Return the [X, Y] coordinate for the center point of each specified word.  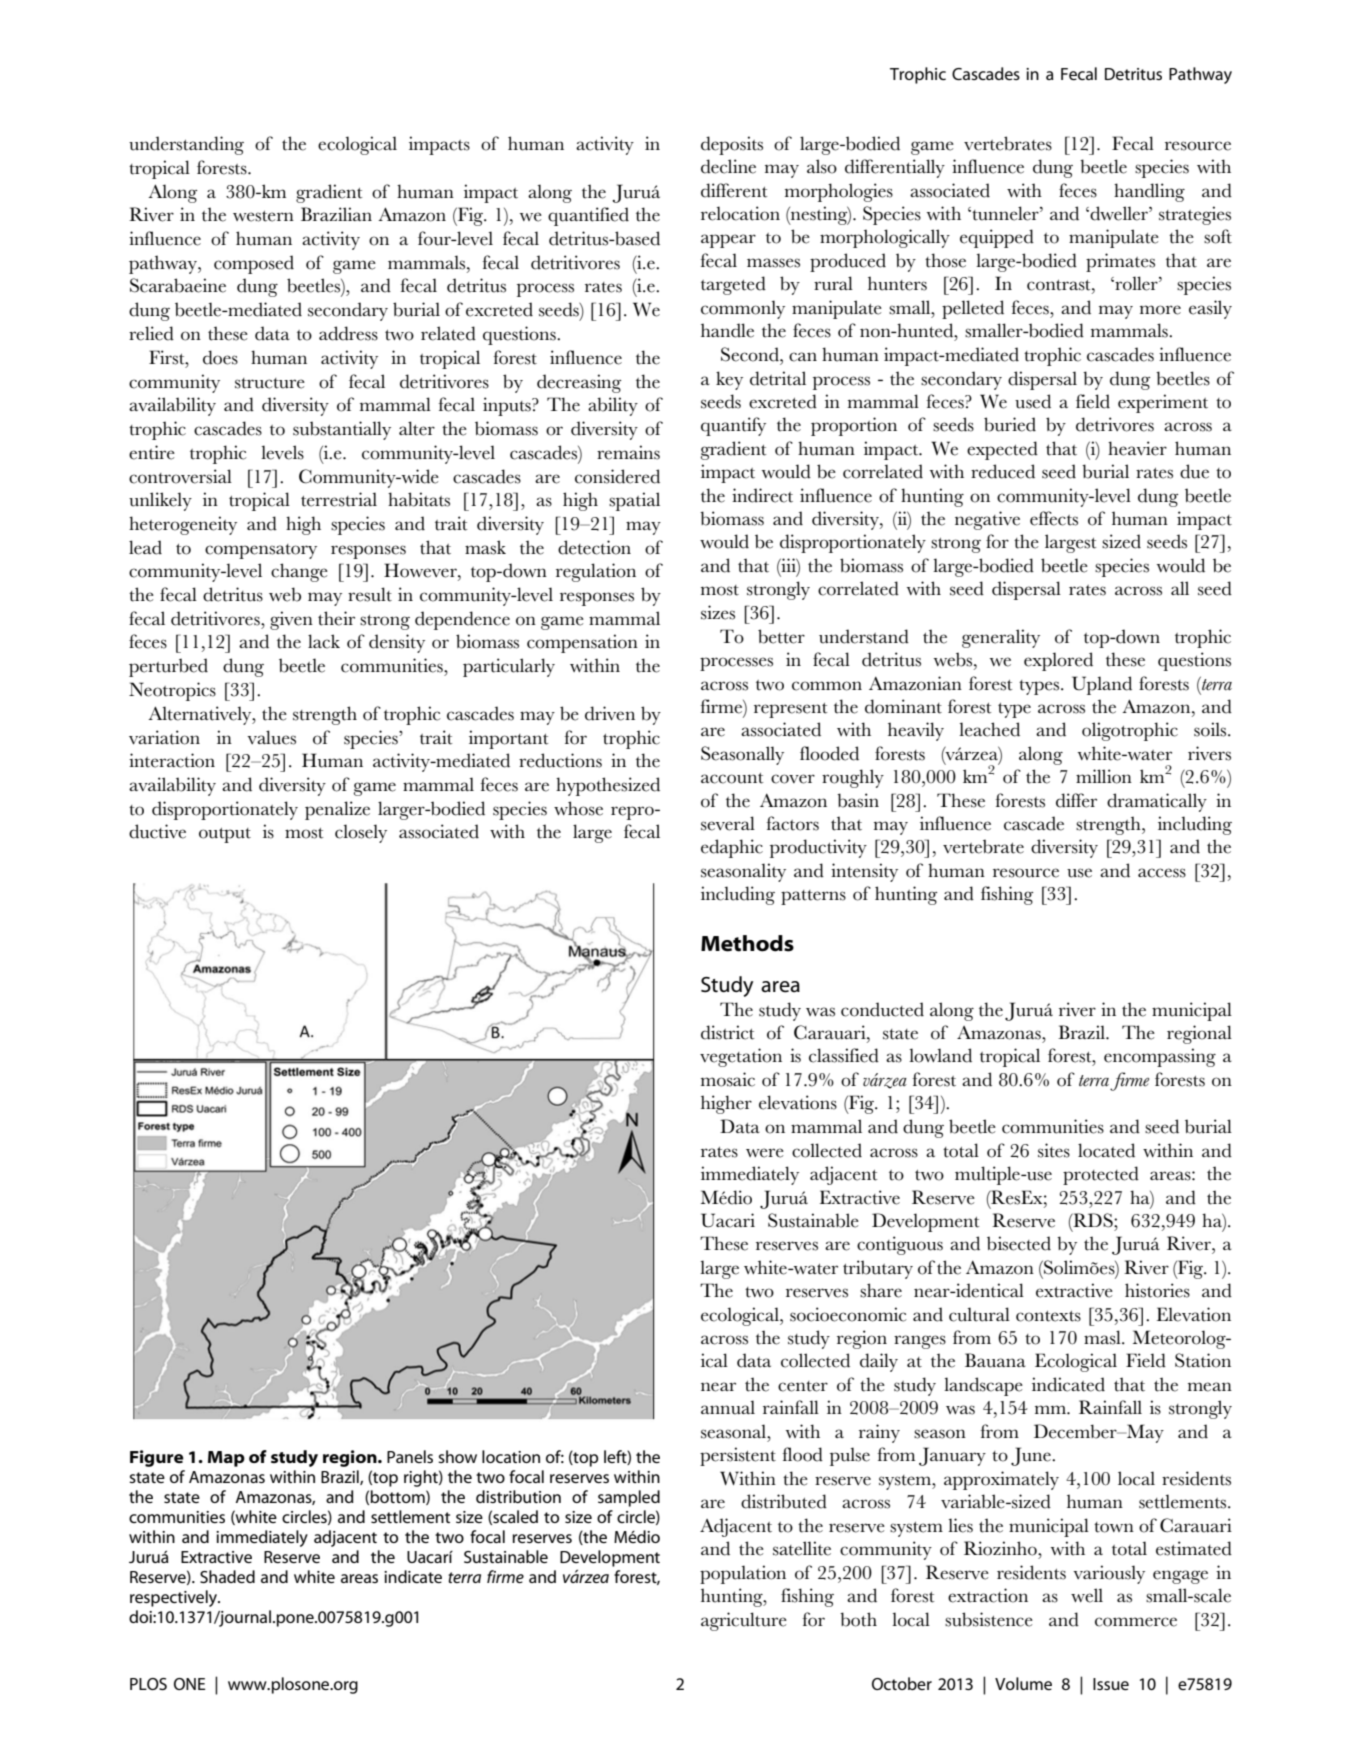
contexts [1048, 1316]
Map [226, 1459]
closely [361, 833]
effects [1054, 518]
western [263, 216]
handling [1149, 192]
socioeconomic [848, 1314]
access [1162, 873]
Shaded [227, 1576]
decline [728, 166]
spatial [634, 501]
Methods [747, 943]
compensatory [261, 551]
